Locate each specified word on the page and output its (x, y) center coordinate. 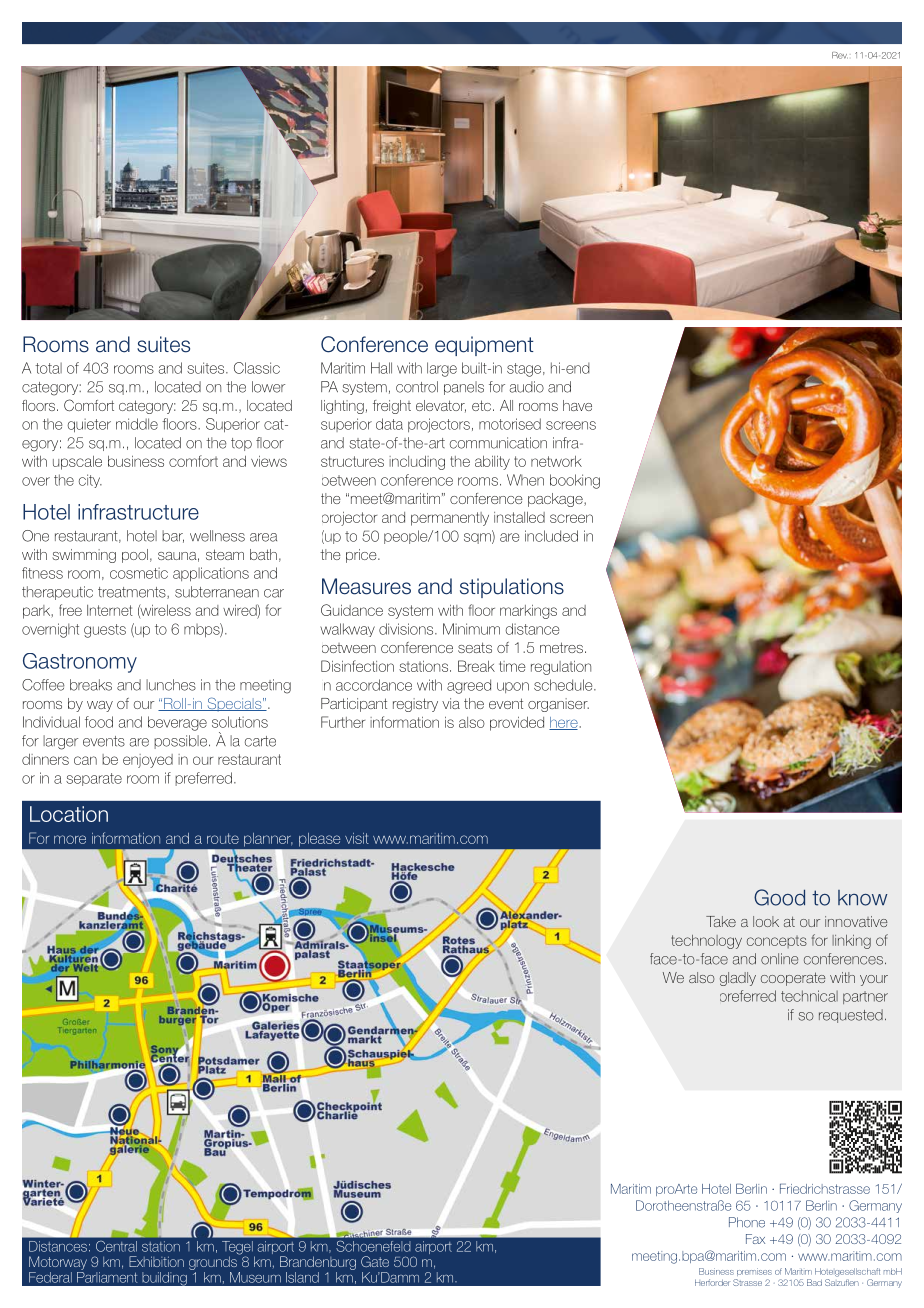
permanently (450, 519)
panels (464, 388)
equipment (484, 346)
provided (517, 724)
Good (779, 897)
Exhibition (156, 1261)
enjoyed (148, 761)
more (70, 839)
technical (809, 996)
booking (575, 481)
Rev (840, 55)
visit (357, 838)
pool (135, 556)
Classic (257, 368)
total (48, 368)
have (577, 405)
